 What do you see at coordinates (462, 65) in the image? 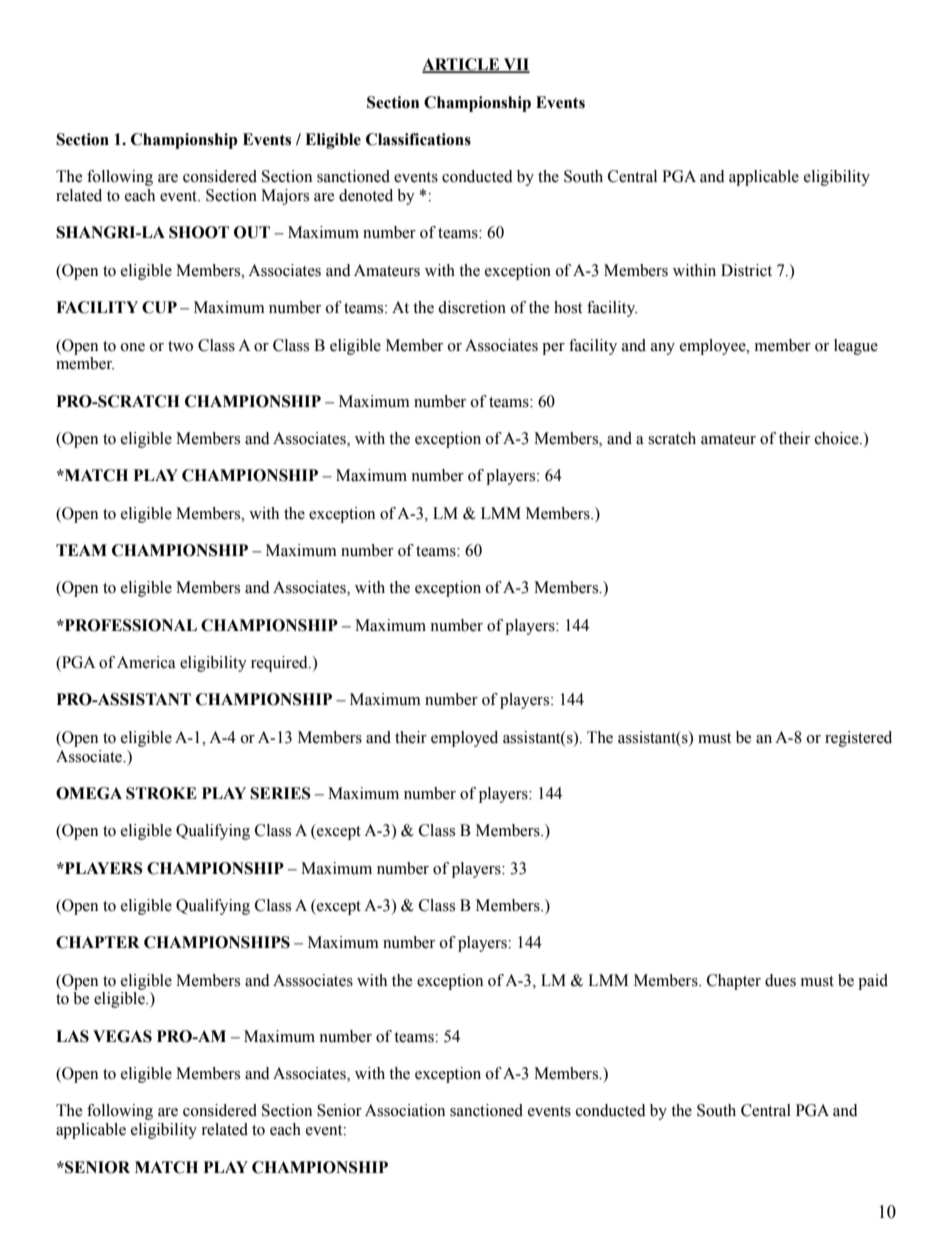
I see `ARTICLE` at bounding box center [462, 65].
